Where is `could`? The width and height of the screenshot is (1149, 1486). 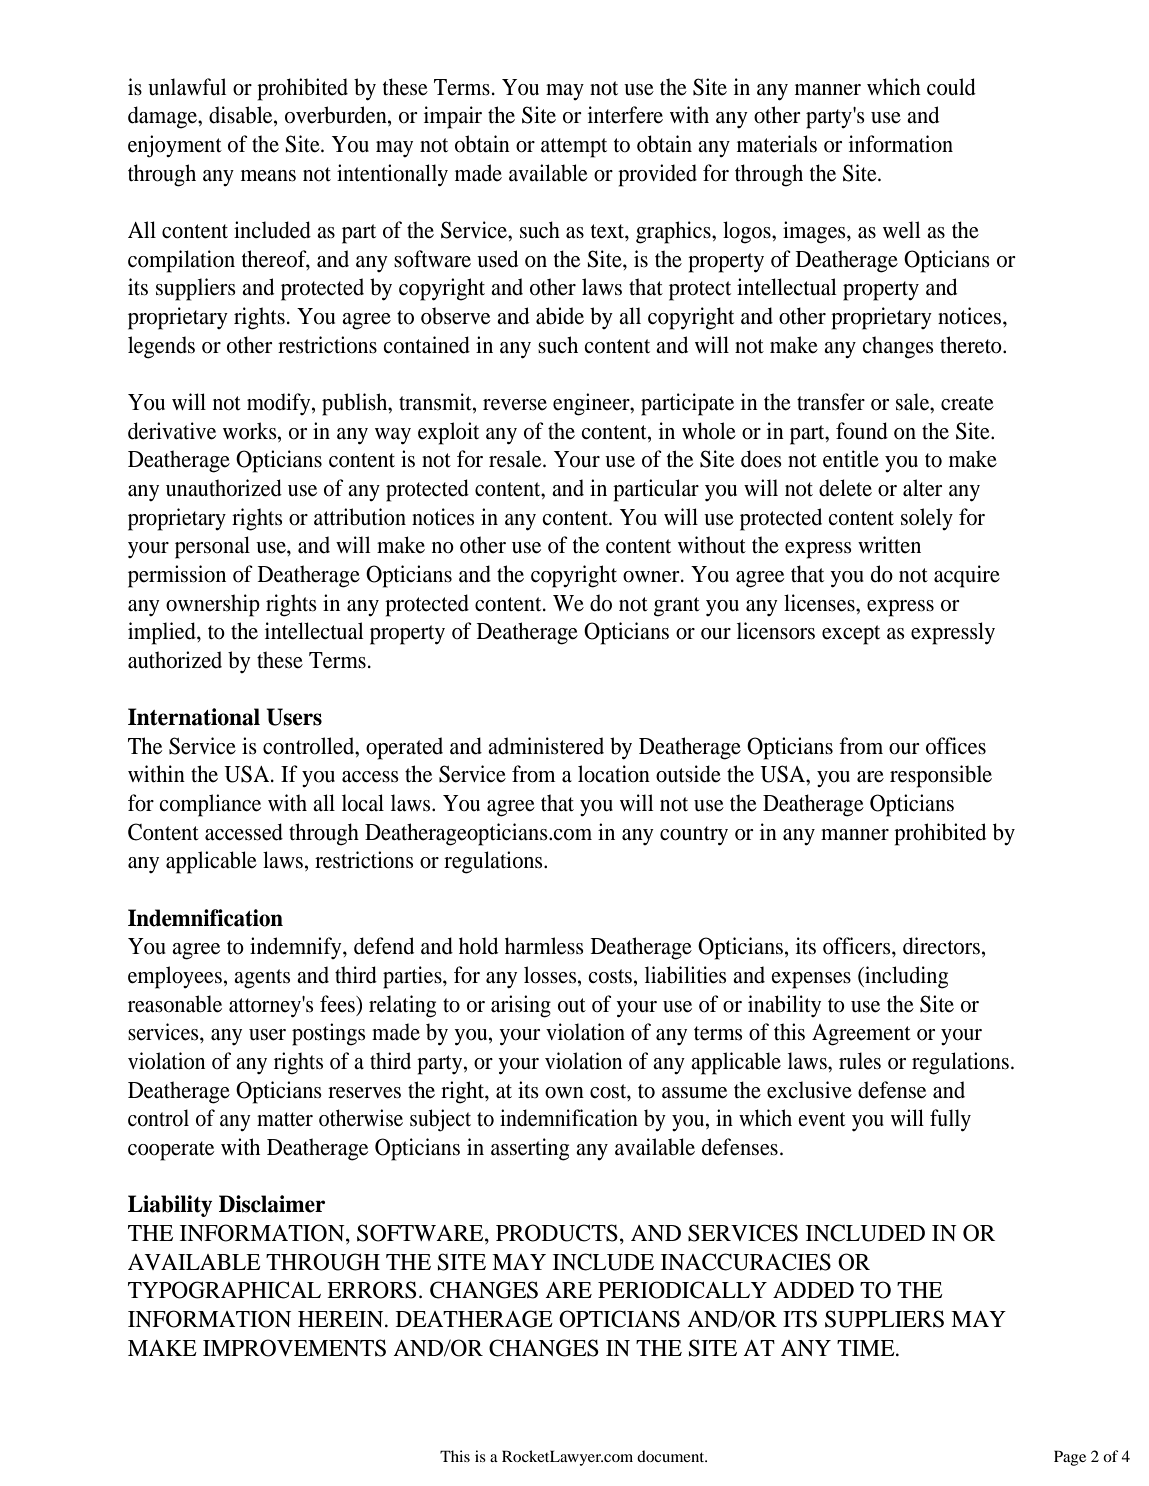
could is located at coordinates (951, 87).
